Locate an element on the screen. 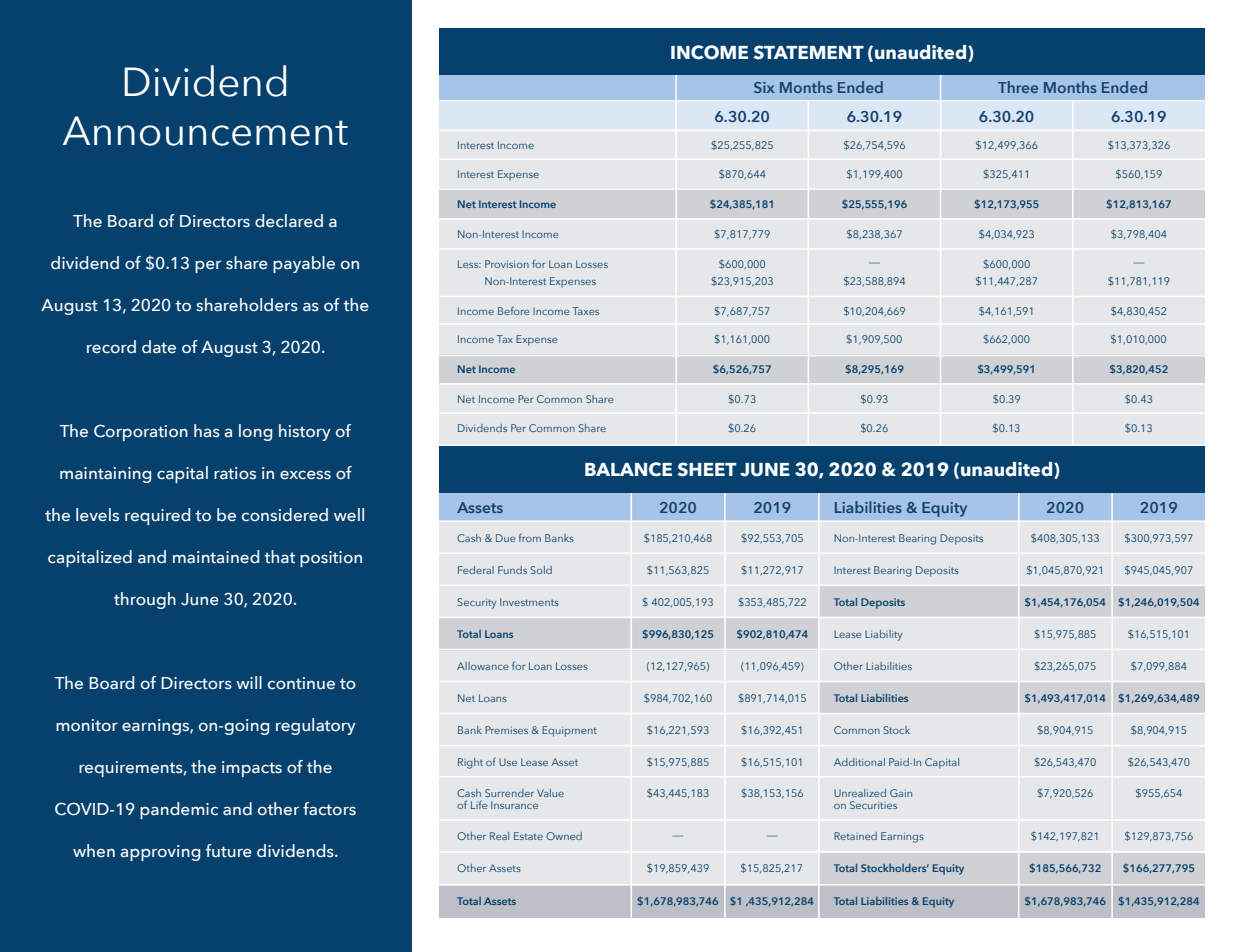  Liability is located at coordinates (884, 635).
